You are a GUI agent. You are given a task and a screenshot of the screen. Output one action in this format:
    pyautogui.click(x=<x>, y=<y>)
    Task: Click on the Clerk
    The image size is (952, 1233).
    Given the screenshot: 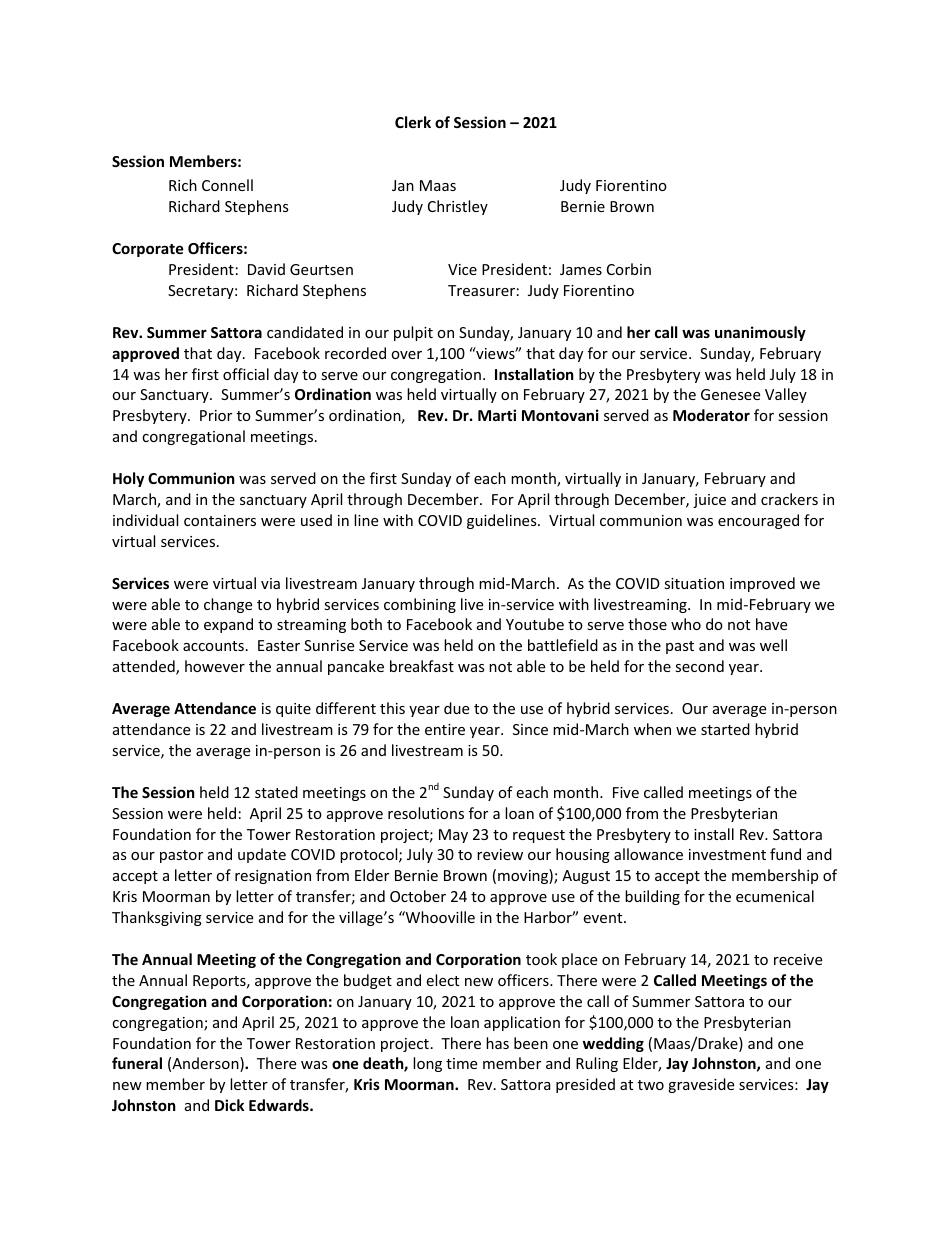 What is the action you would take?
    pyautogui.click(x=413, y=122)
